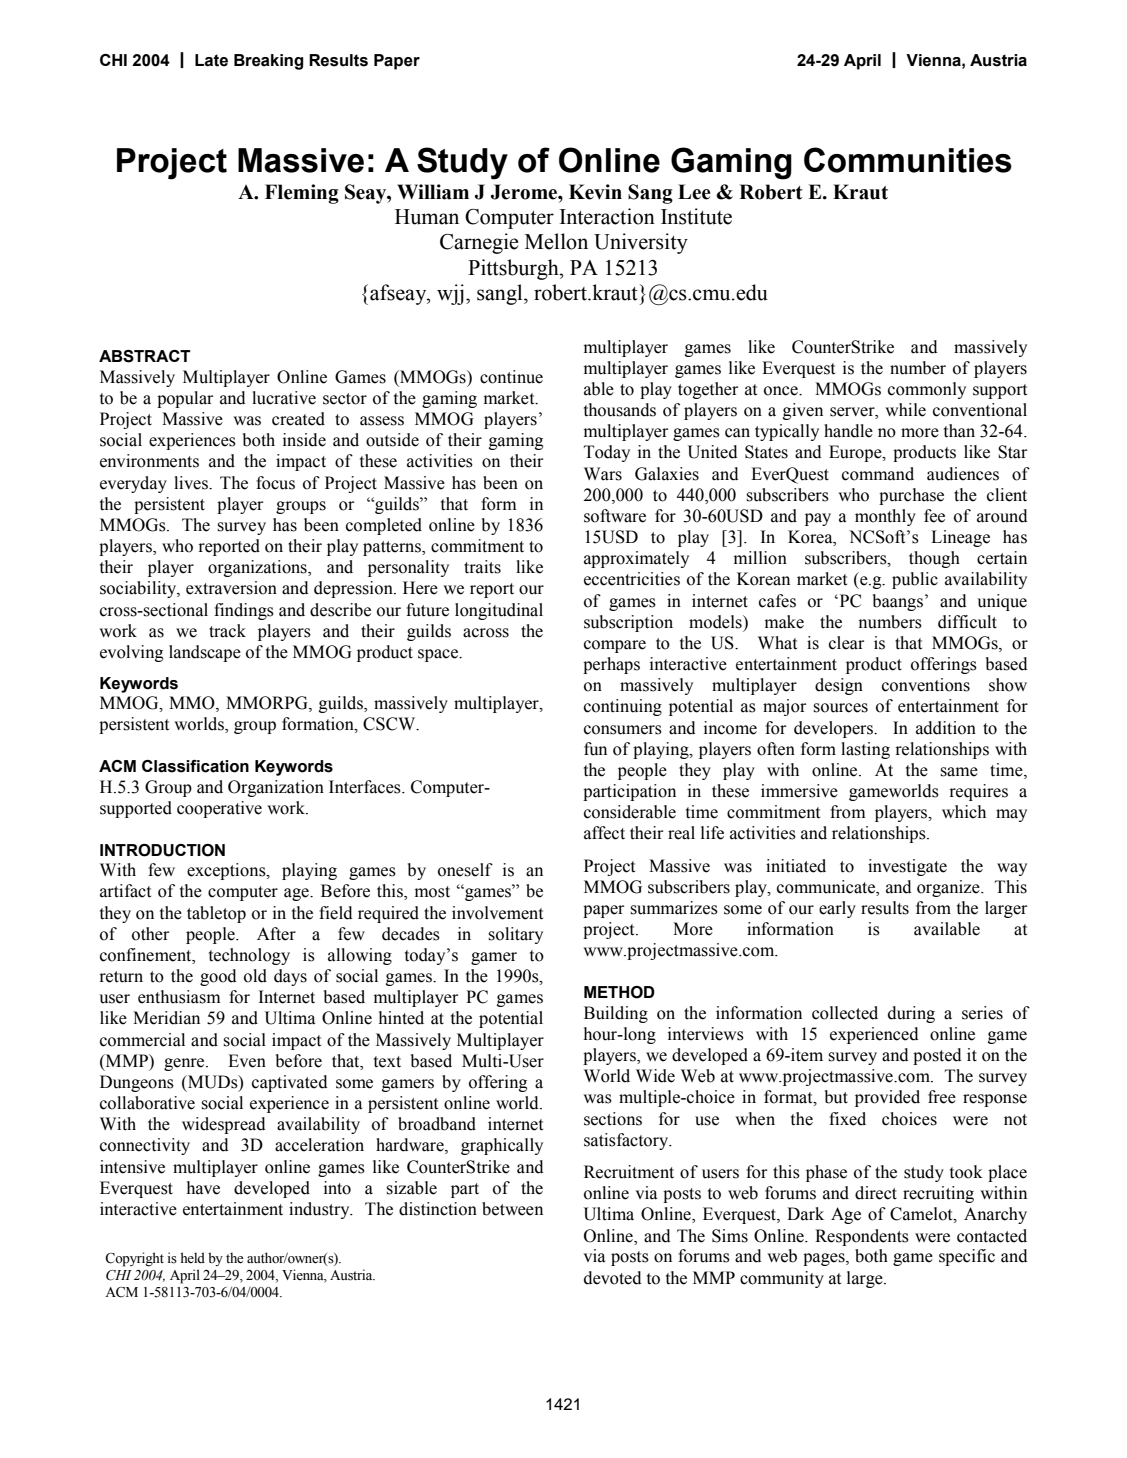 The image size is (1127, 1458). I want to click on conventions, so click(926, 685).
